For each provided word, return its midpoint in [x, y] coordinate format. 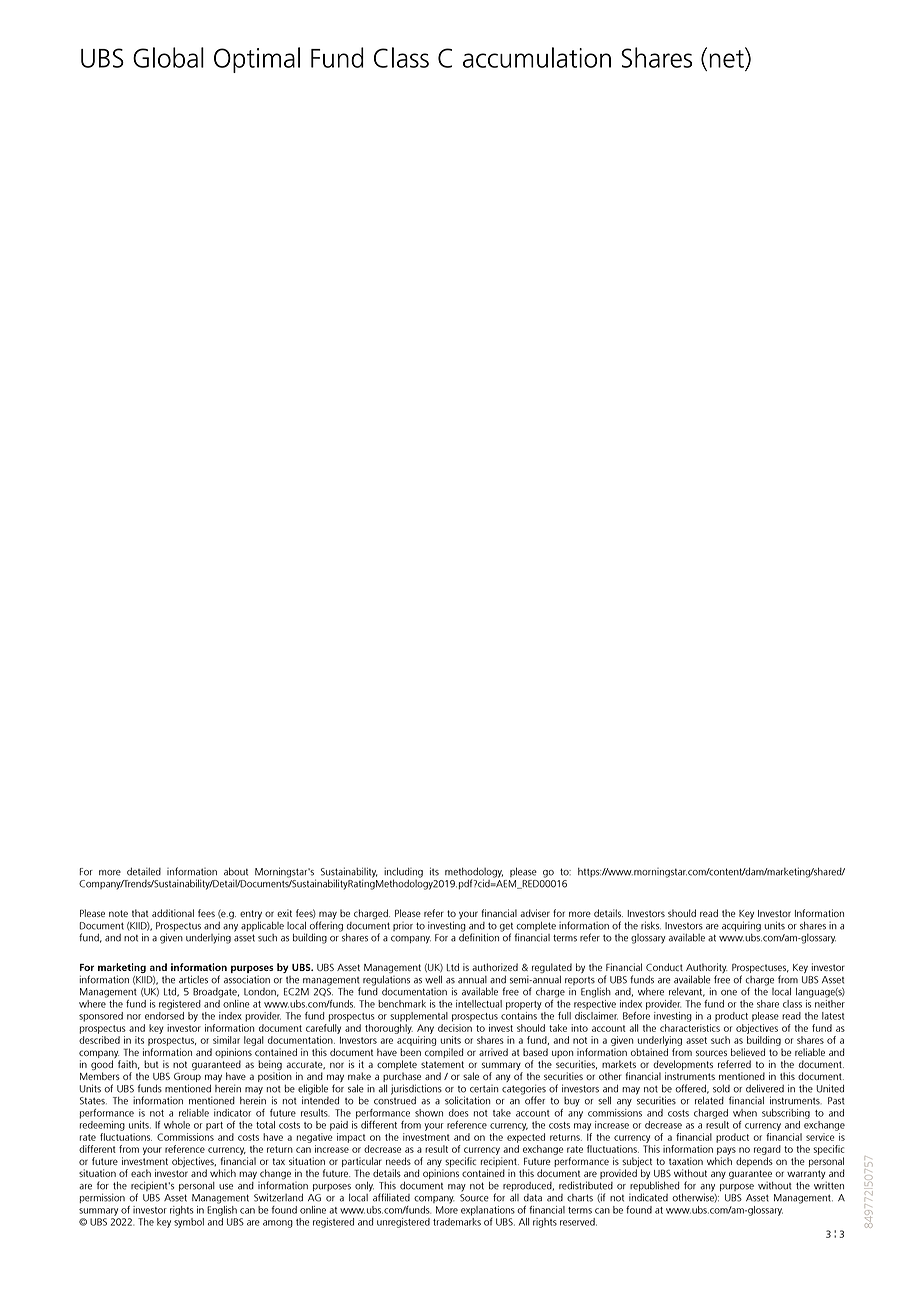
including [403, 873]
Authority [706, 969]
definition [479, 936]
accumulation [537, 57]
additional [173, 913]
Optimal [257, 60]
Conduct [664, 967]
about [236, 871]
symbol [189, 1221]
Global [168, 57]
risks [651, 925]
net [727, 58]
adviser [535, 913]
